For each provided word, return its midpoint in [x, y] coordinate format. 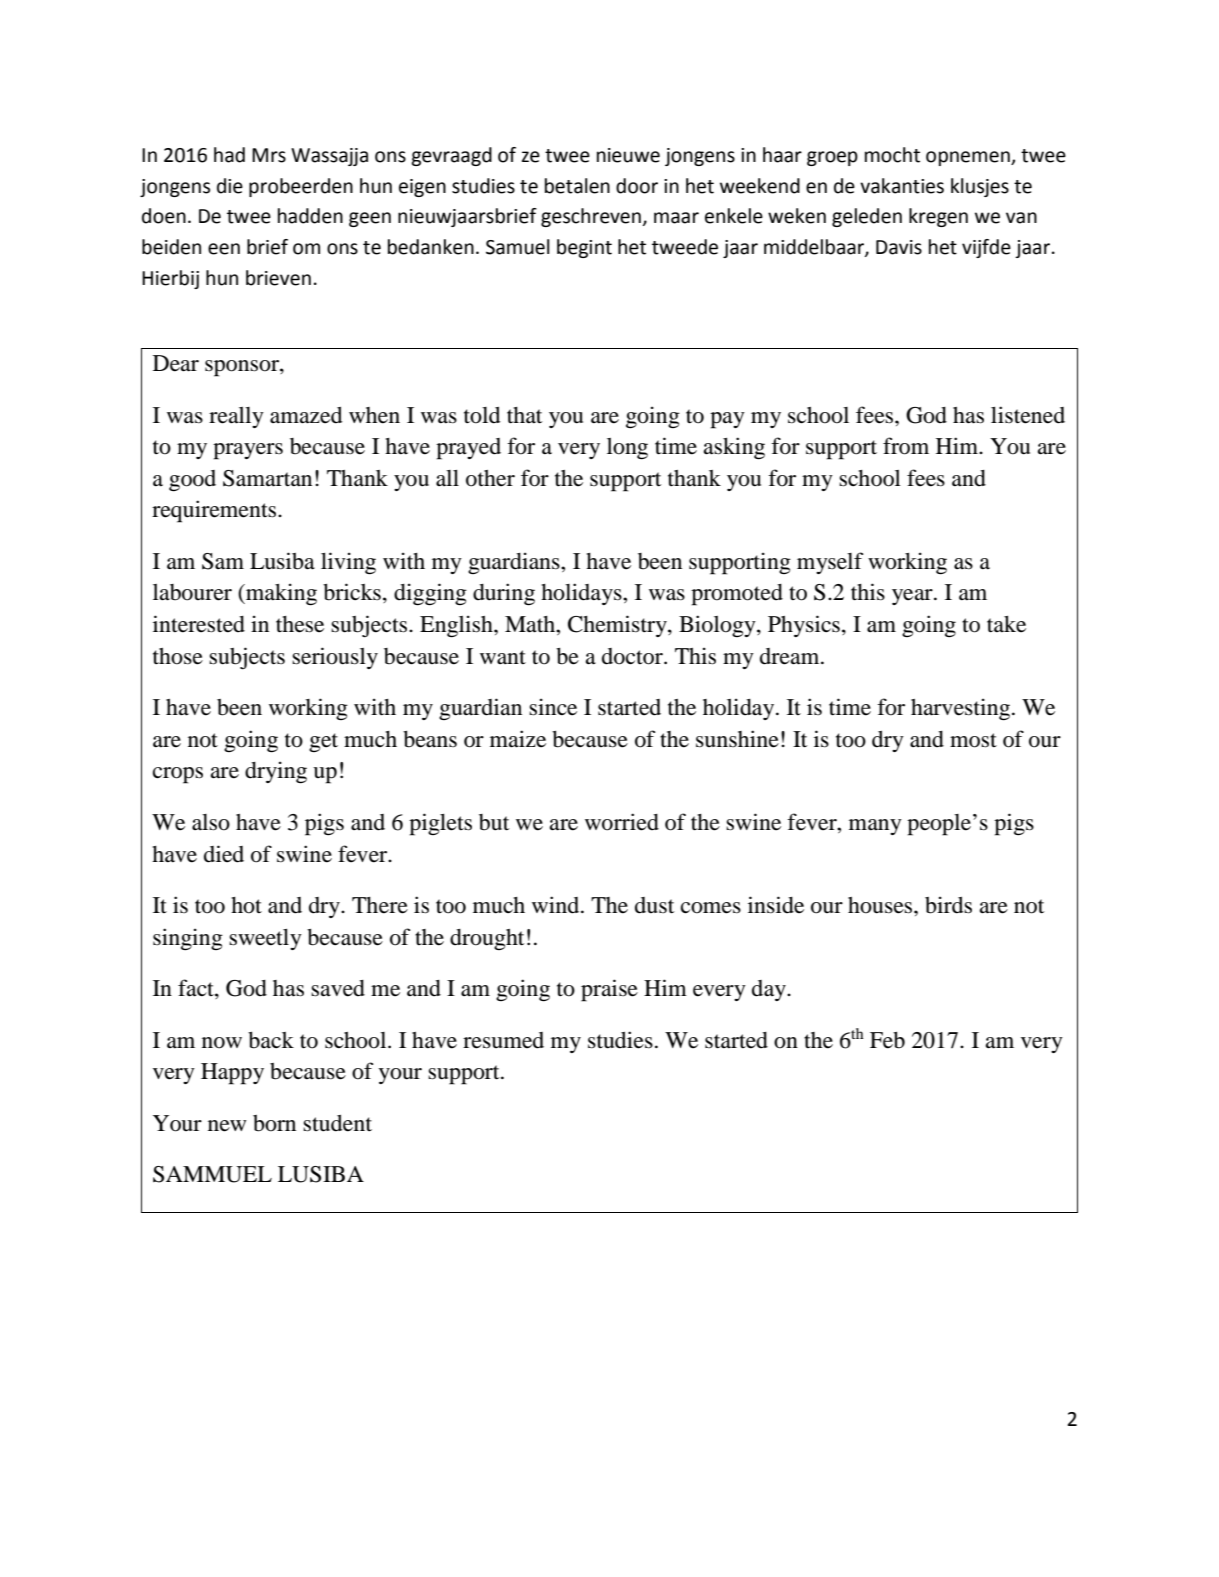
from [906, 446]
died [224, 854]
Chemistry [618, 626]
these [300, 624]
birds [948, 905]
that [524, 415]
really [236, 417]
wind [557, 905]
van [1021, 218]
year [913, 597]
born [274, 1123]
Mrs [269, 155]
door [637, 186]
